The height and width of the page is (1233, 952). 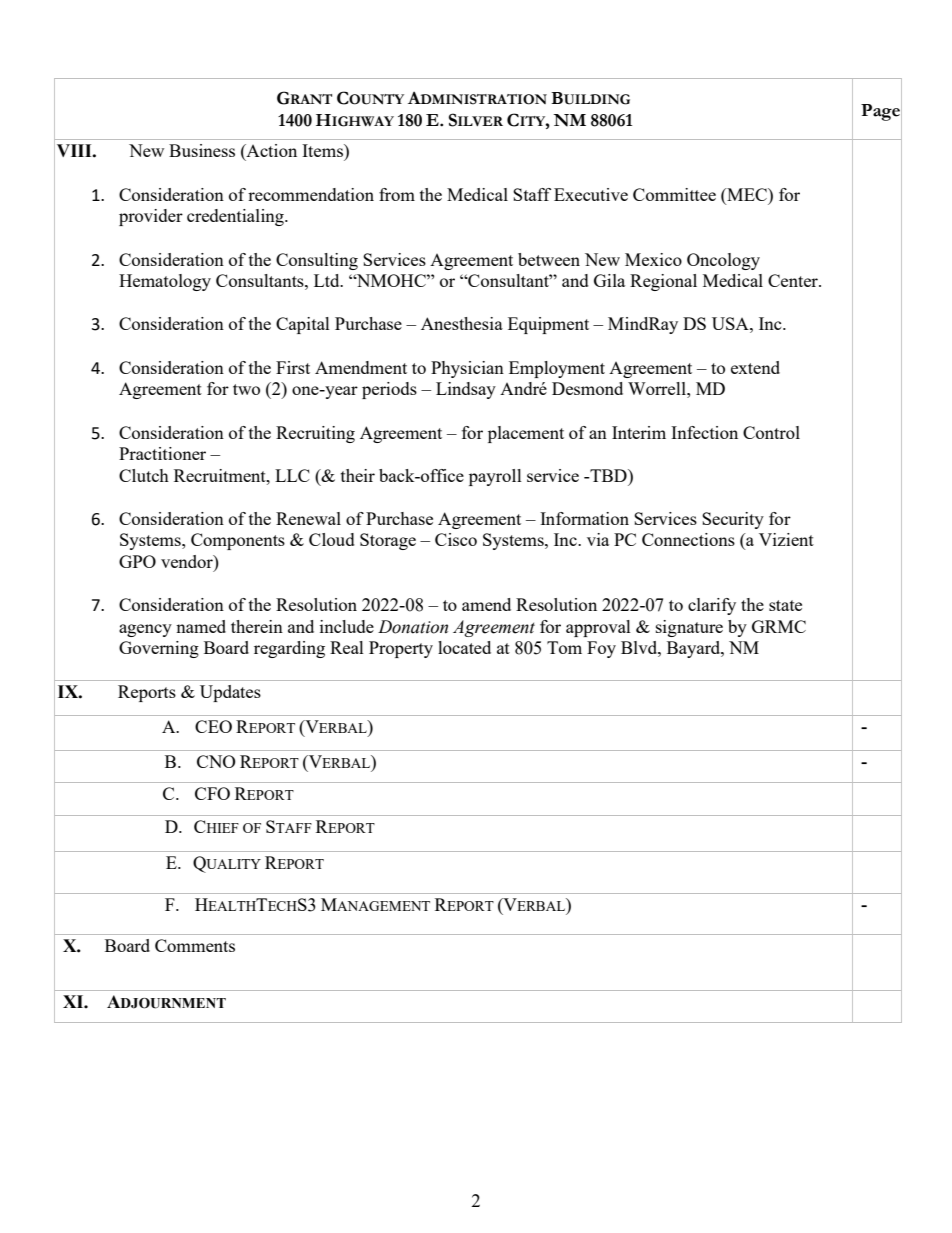 I want to click on Infection, so click(x=704, y=432).
